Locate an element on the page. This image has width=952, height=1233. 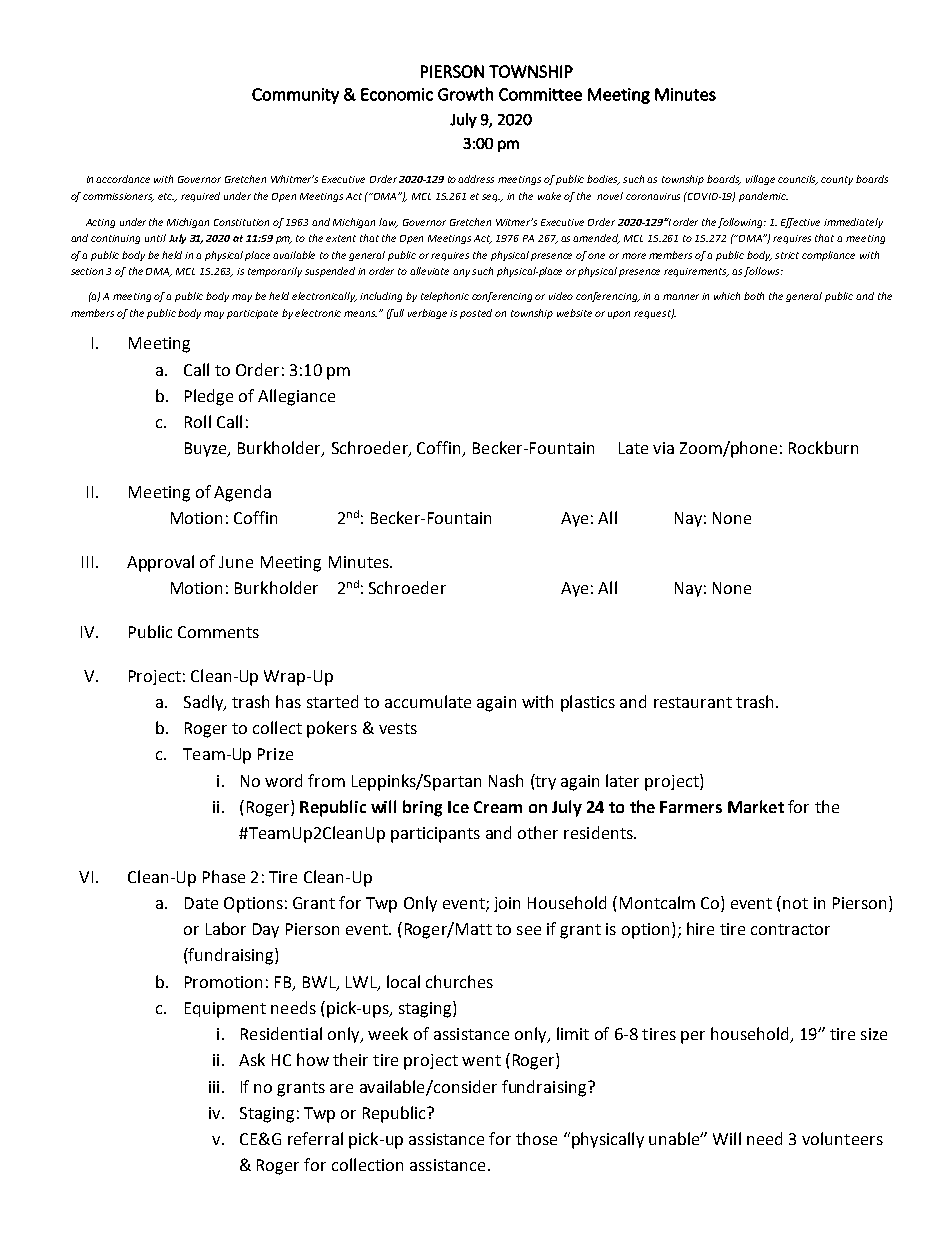
Comments is located at coordinates (218, 632).
